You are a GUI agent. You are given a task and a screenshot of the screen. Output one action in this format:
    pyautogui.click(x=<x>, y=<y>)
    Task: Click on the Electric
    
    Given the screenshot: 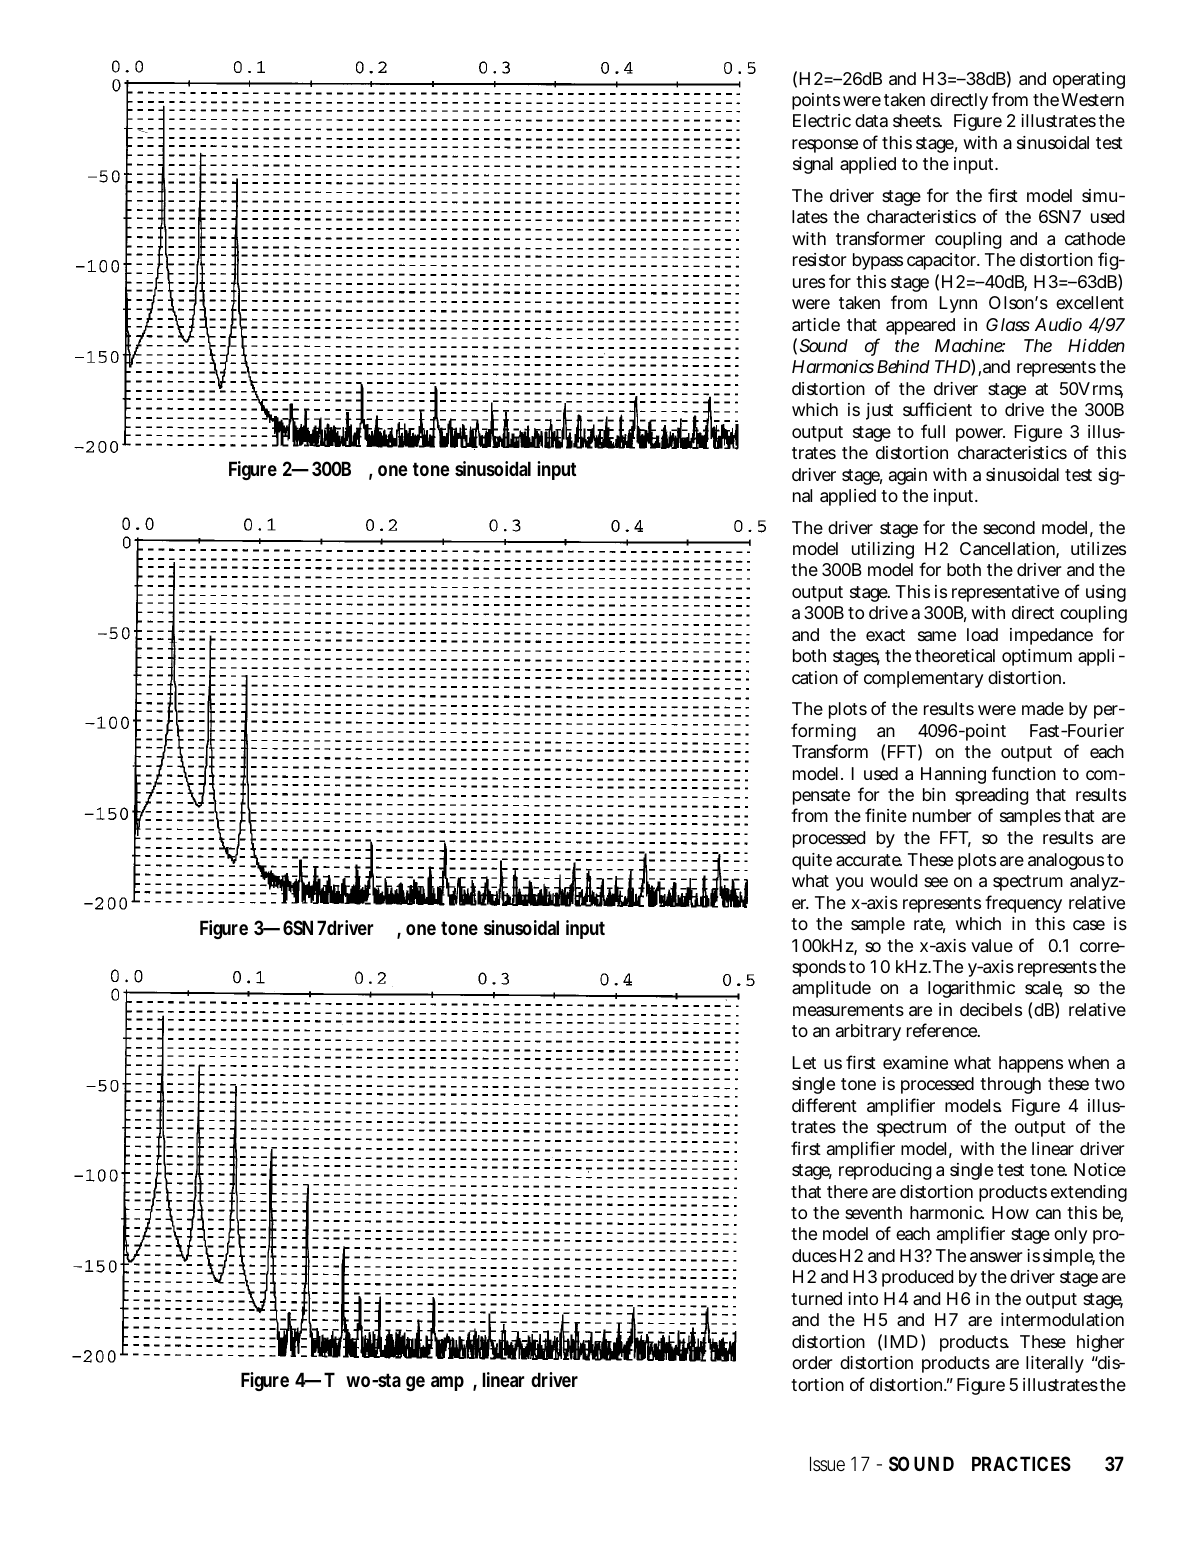 What is the action you would take?
    pyautogui.click(x=822, y=120)
